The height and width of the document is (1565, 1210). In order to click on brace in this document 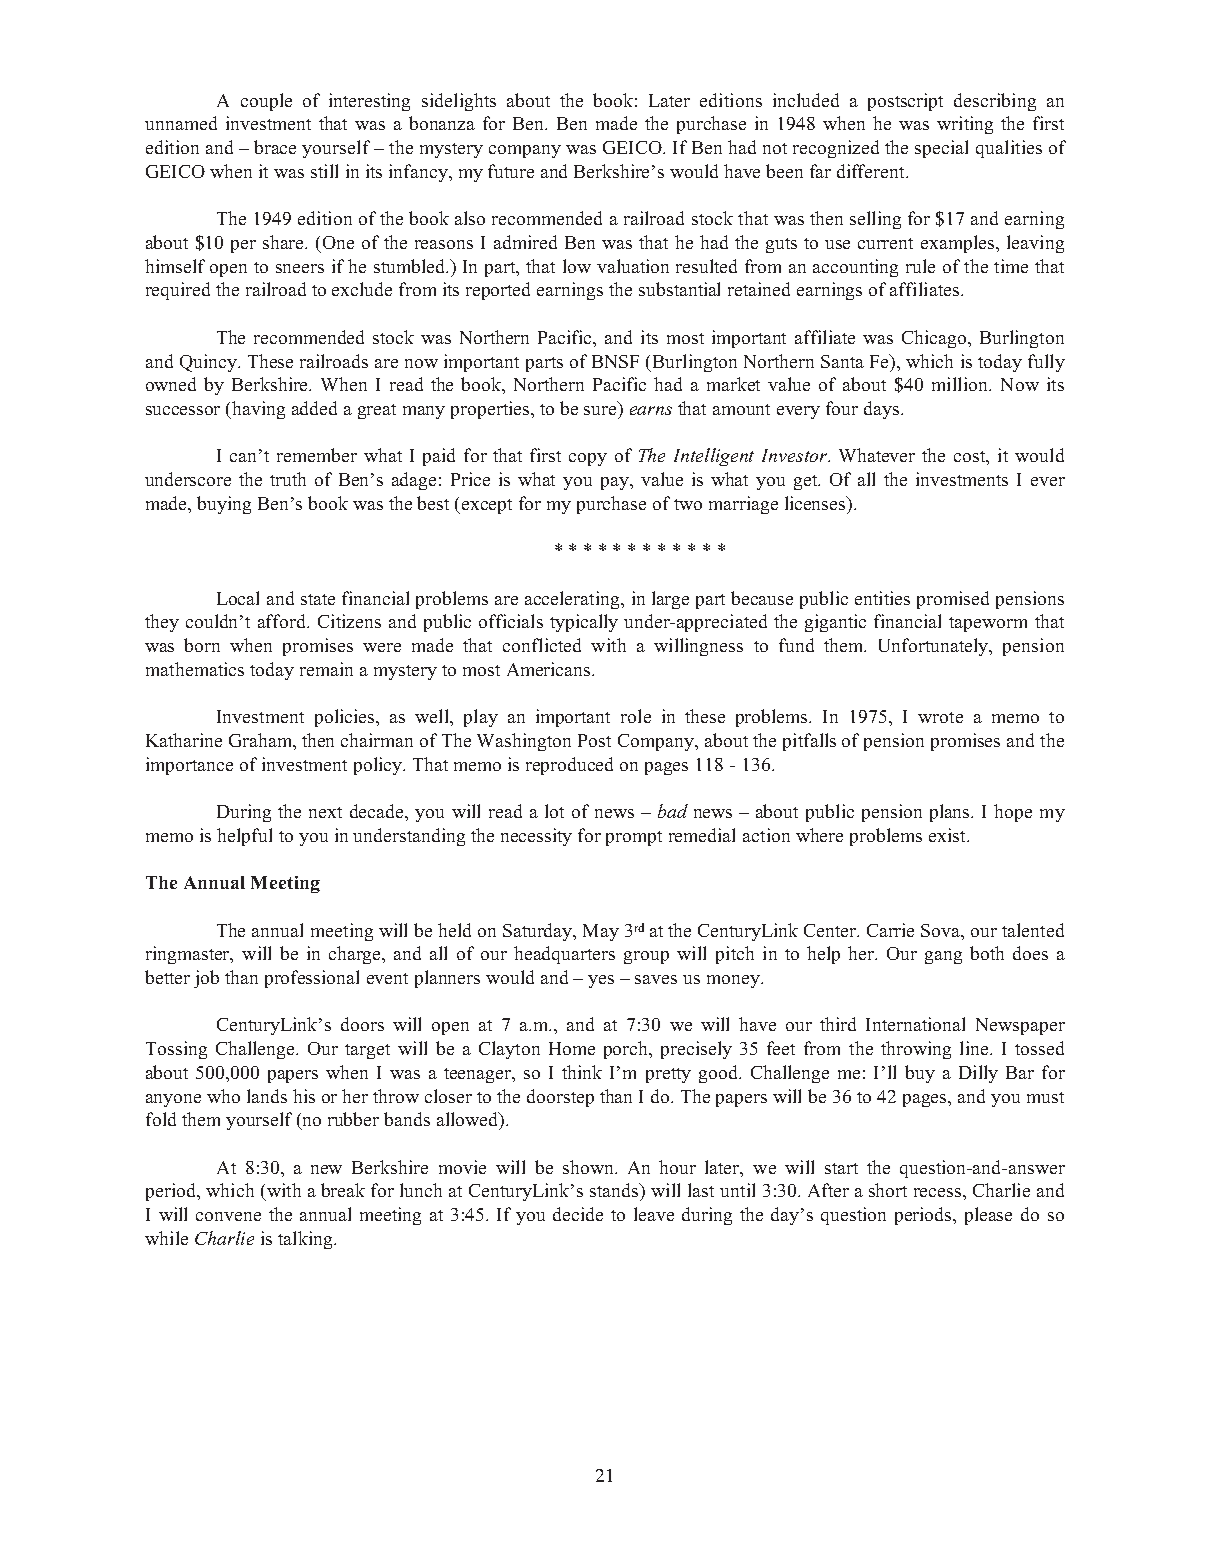, I will do `click(275, 147)`.
